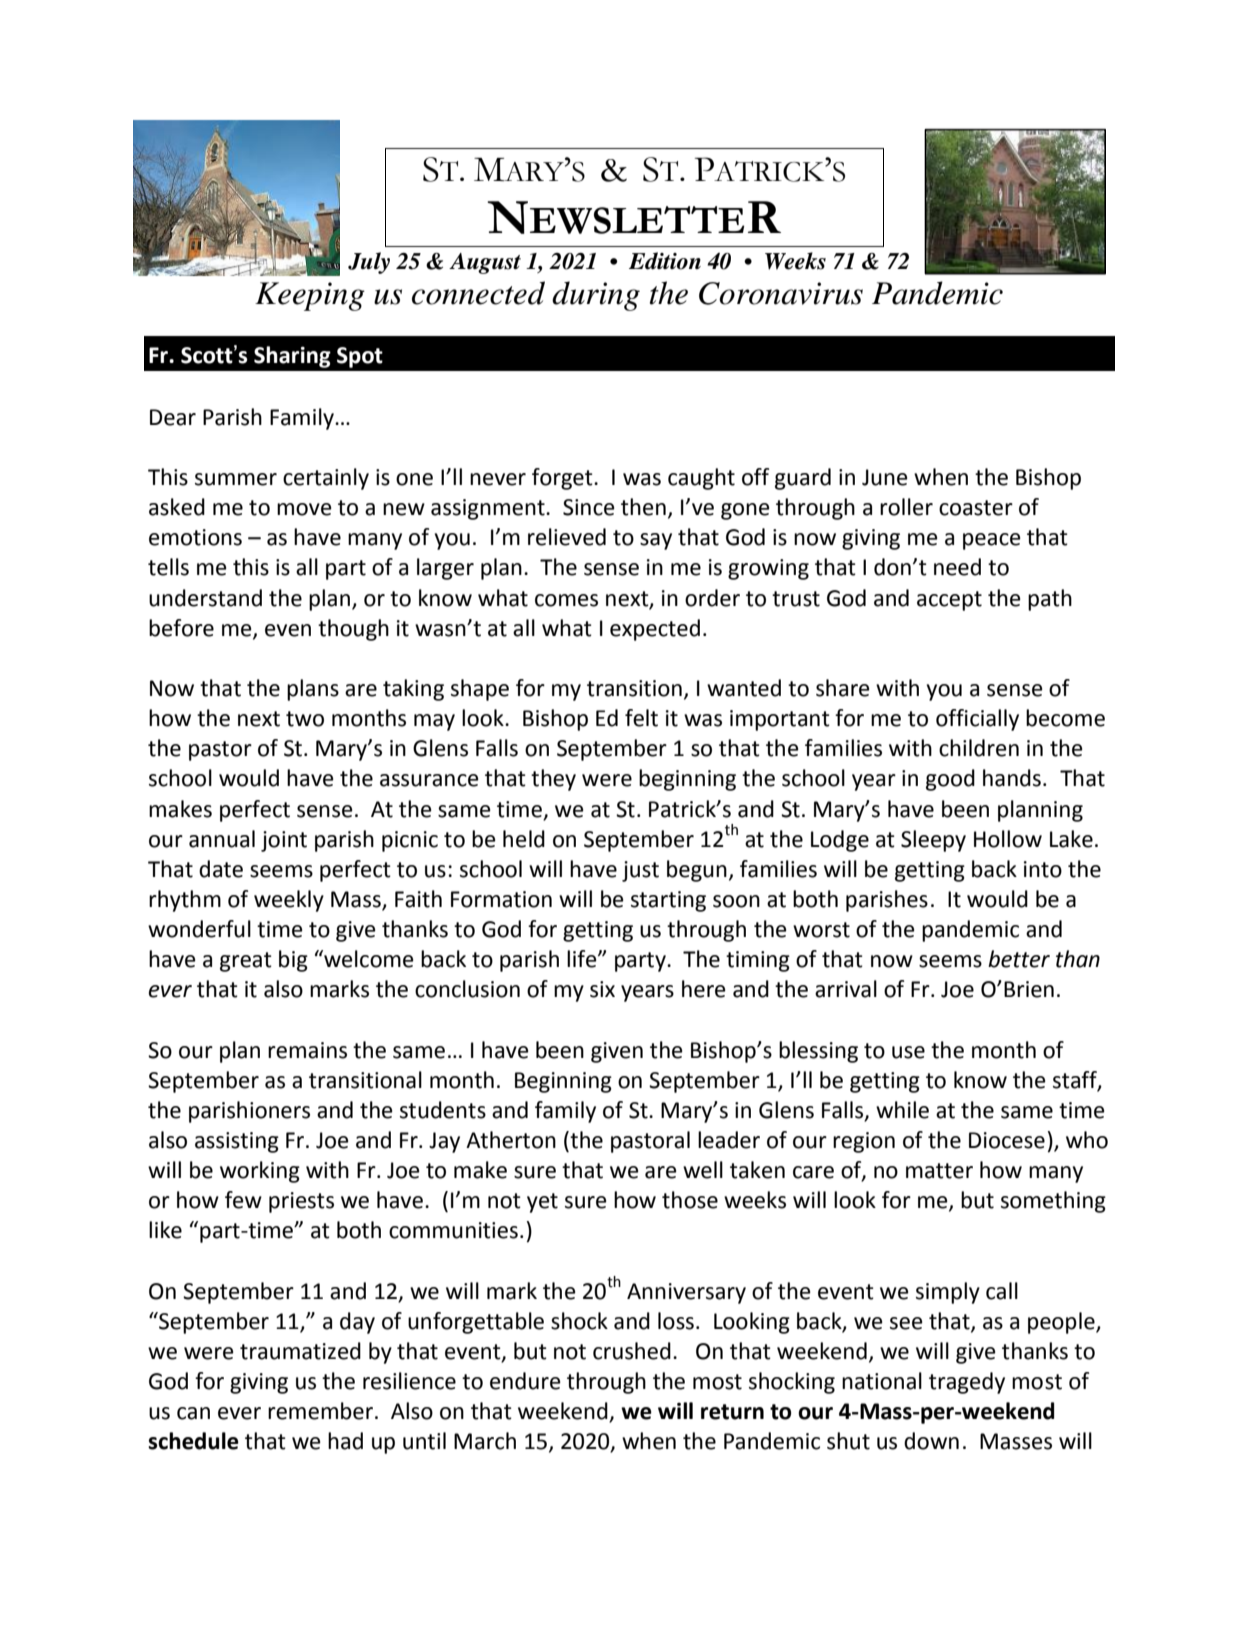  I want to click on just, so click(640, 871).
